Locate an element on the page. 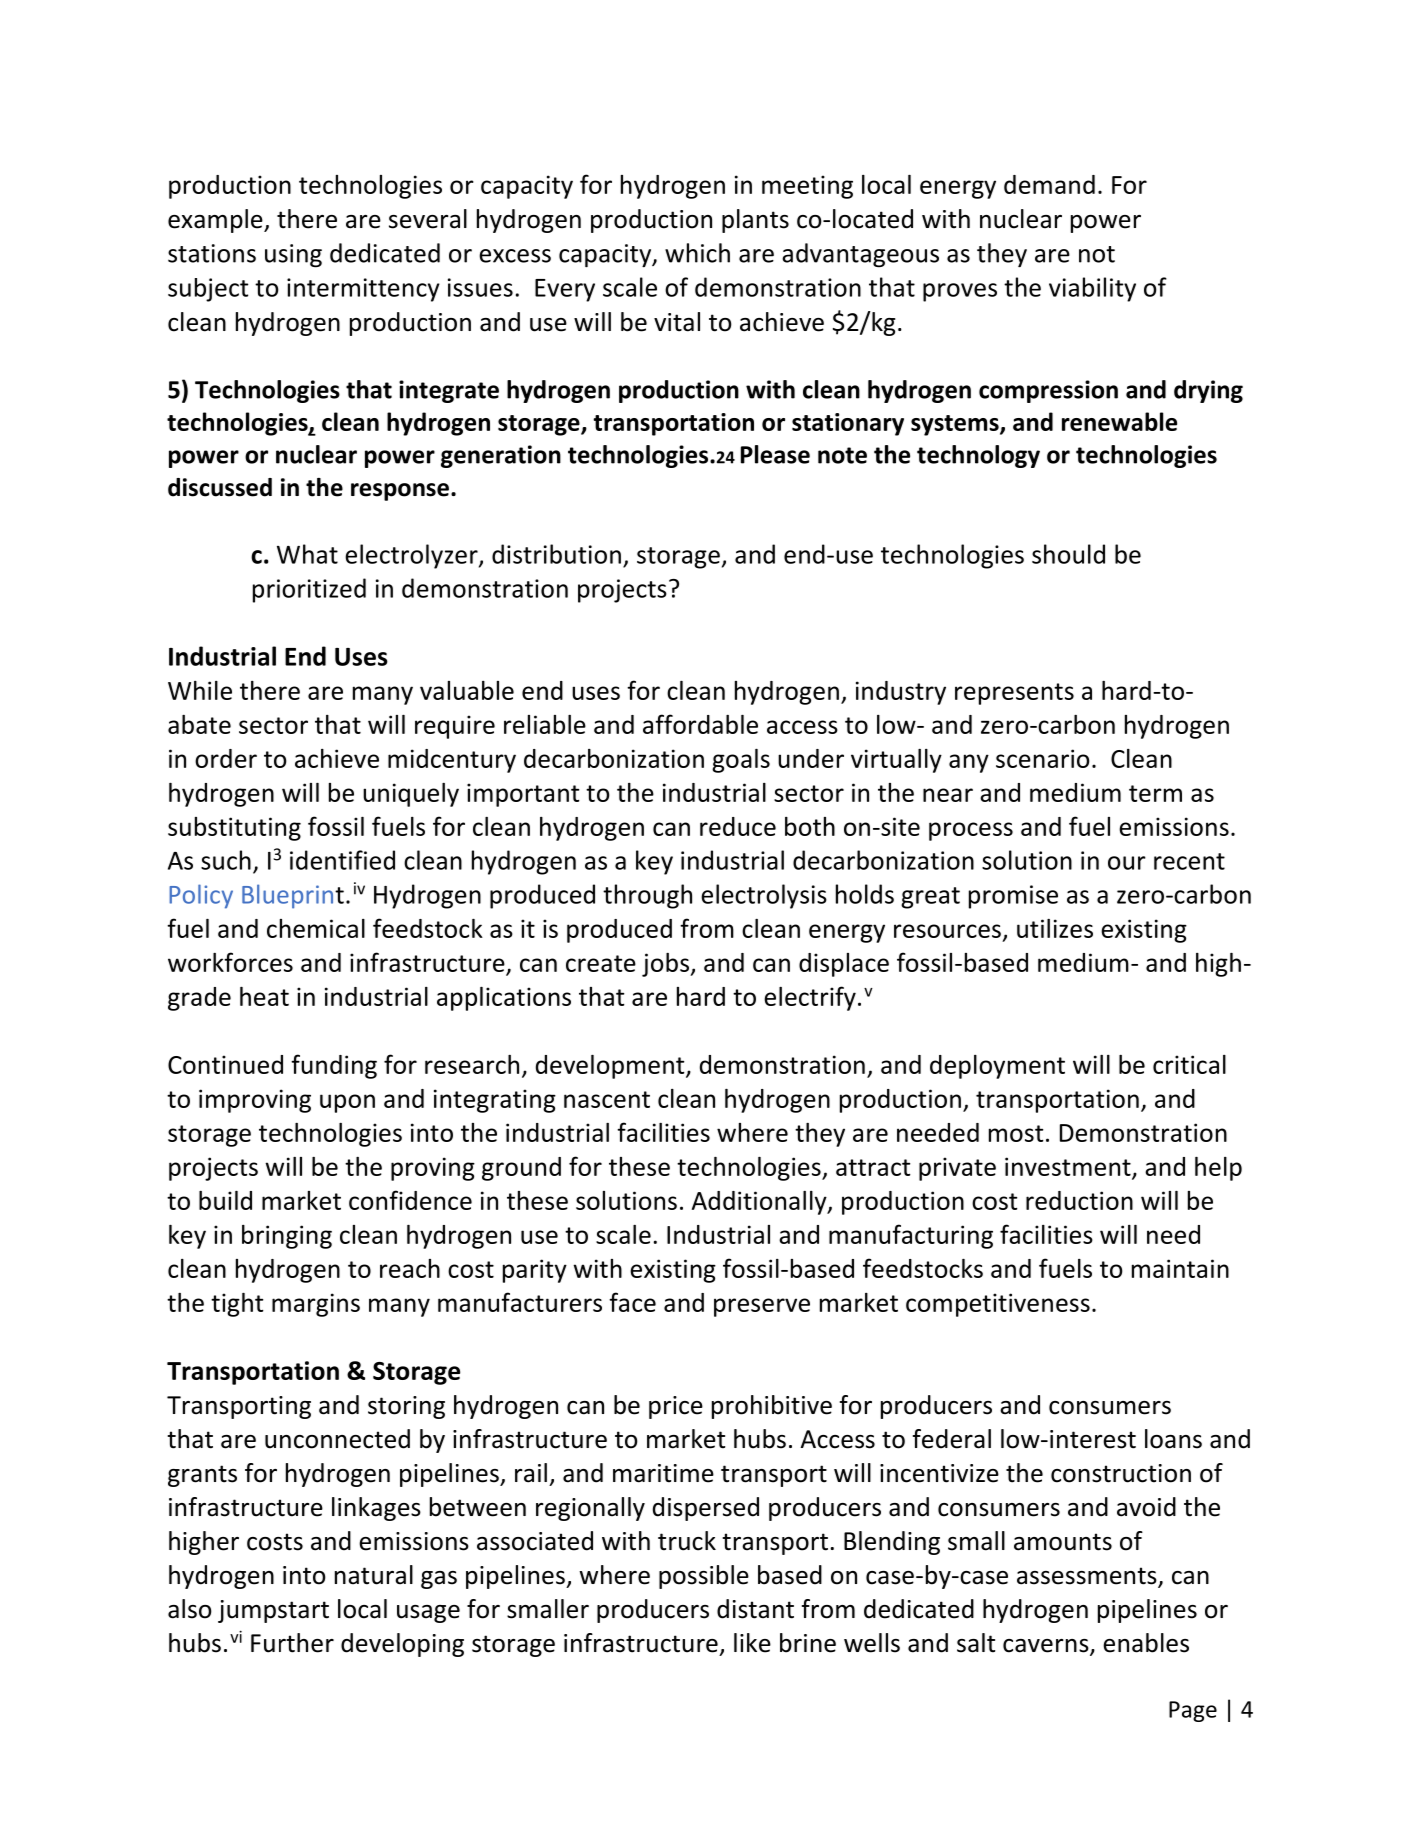 The height and width of the page is (1839, 1421). preserve is located at coordinates (762, 1307).
